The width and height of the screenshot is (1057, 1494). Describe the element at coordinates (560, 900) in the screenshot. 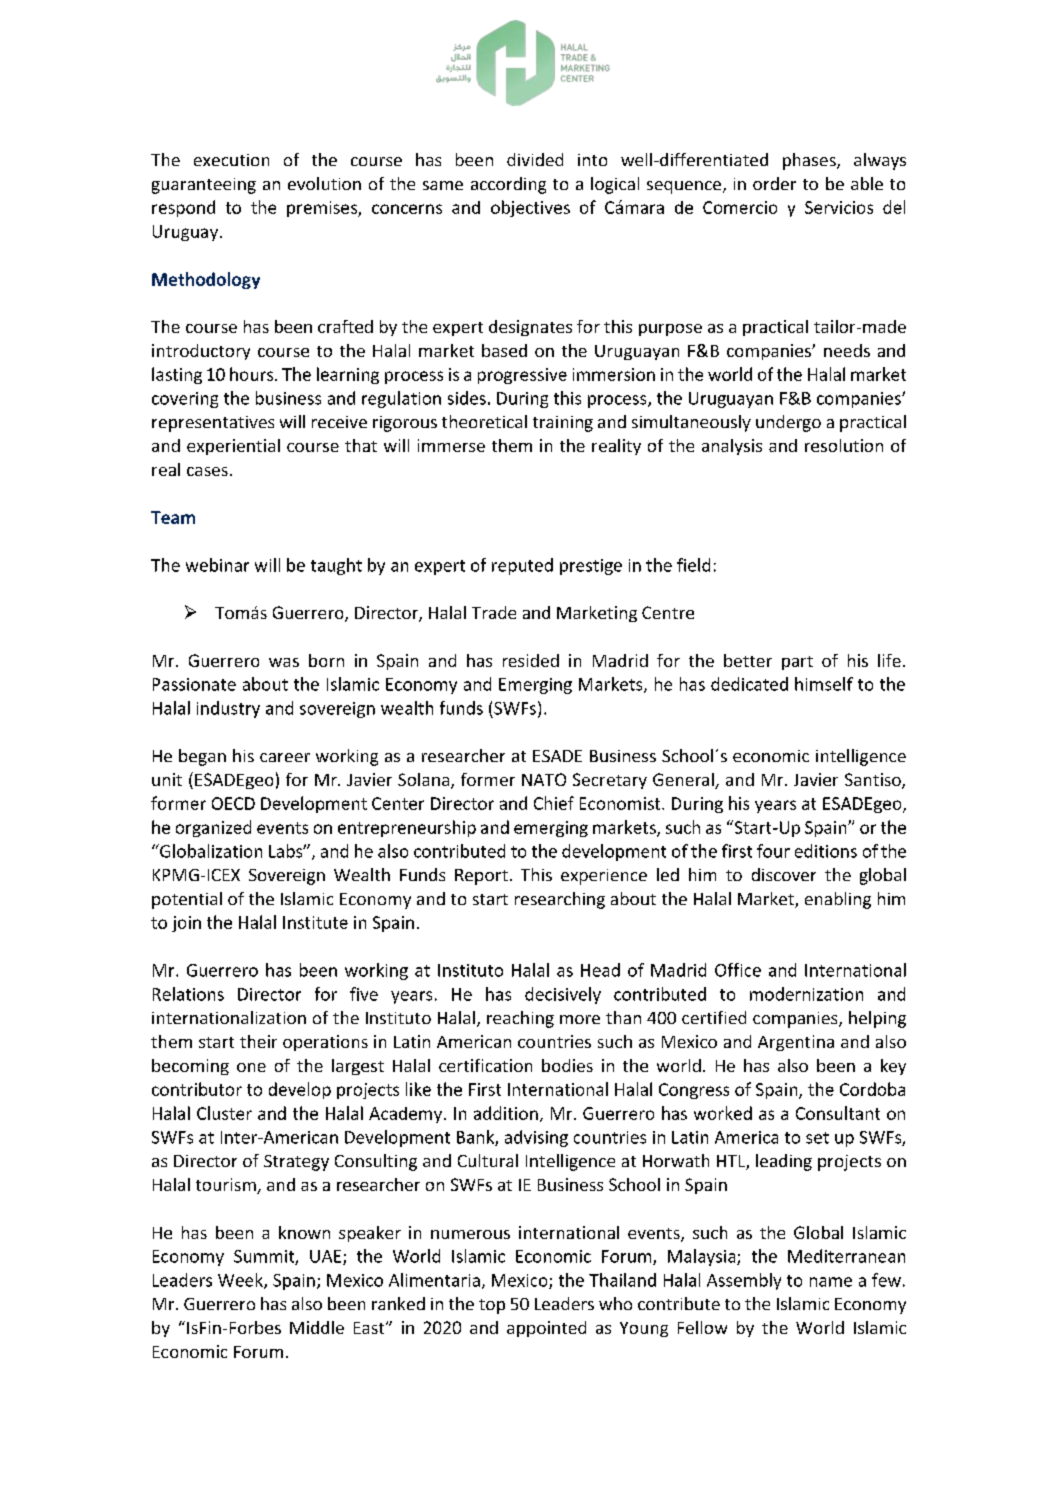

I see `researching` at that location.
